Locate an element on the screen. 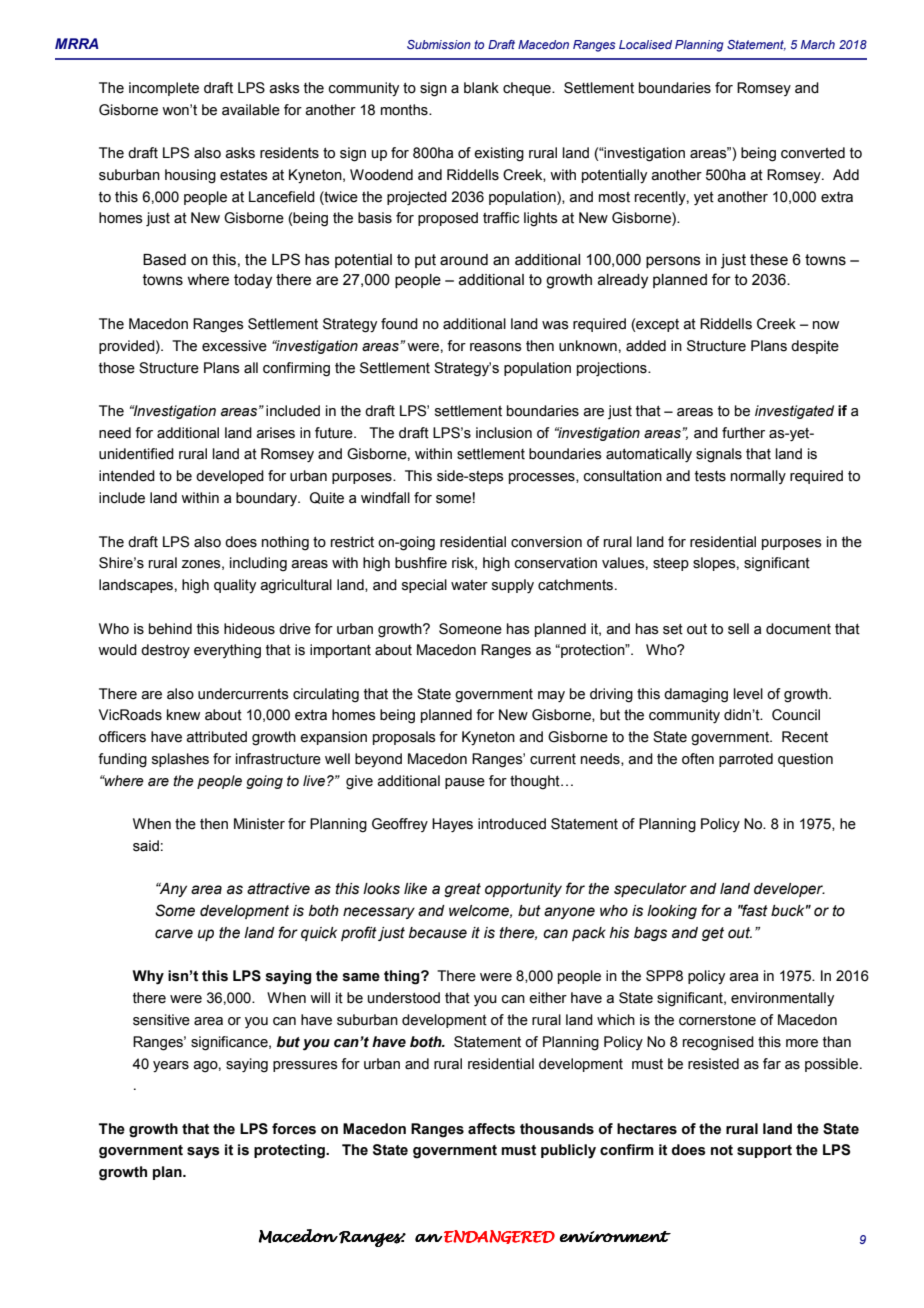  March is located at coordinates (818, 44).
